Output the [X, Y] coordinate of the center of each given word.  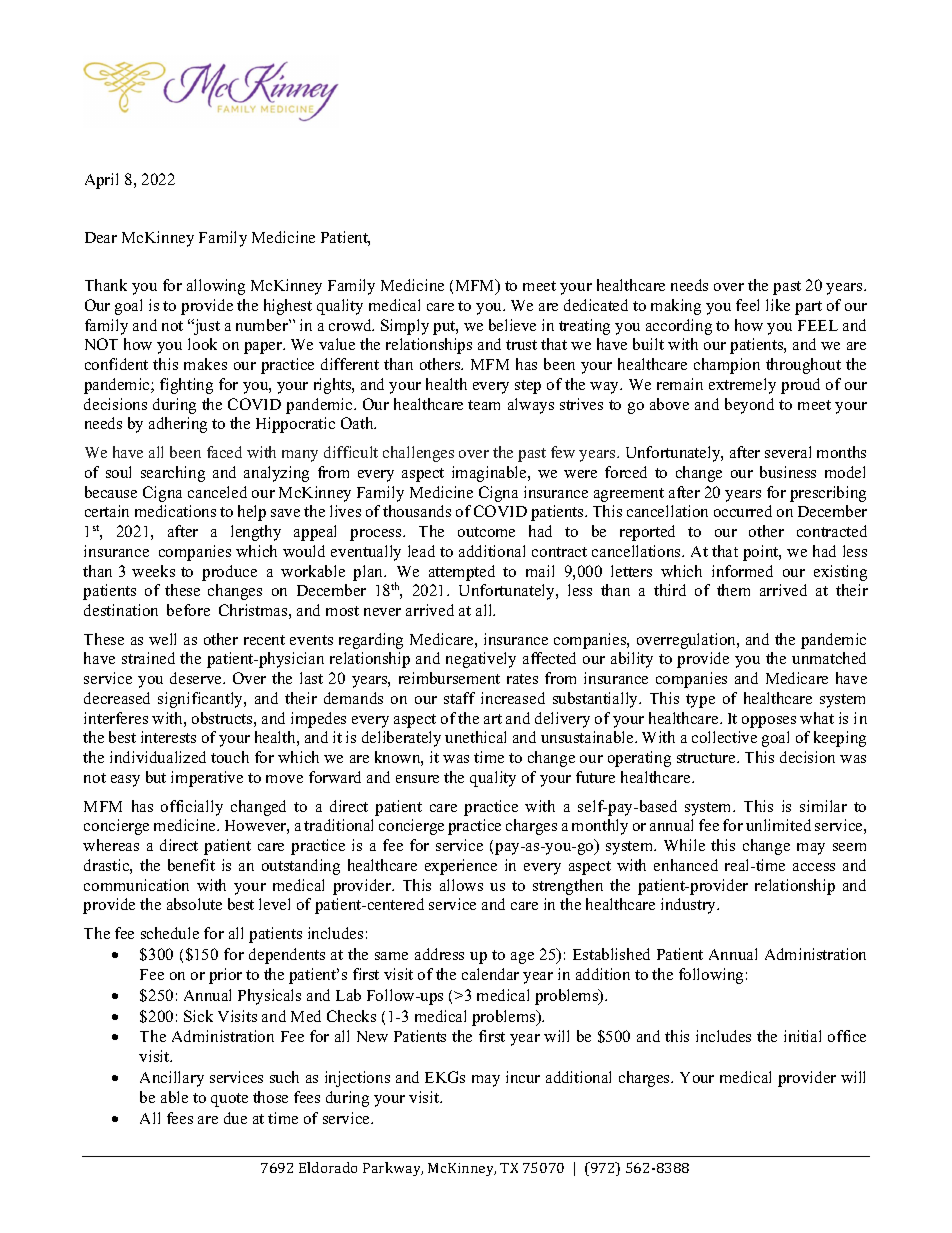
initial [802, 1036]
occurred [743, 511]
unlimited [778, 825]
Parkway [393, 1169]
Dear [101, 237]
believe [512, 325]
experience [461, 867]
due [235, 1118]
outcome [486, 532]
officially [192, 808]
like [778, 305]
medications [175, 511]
